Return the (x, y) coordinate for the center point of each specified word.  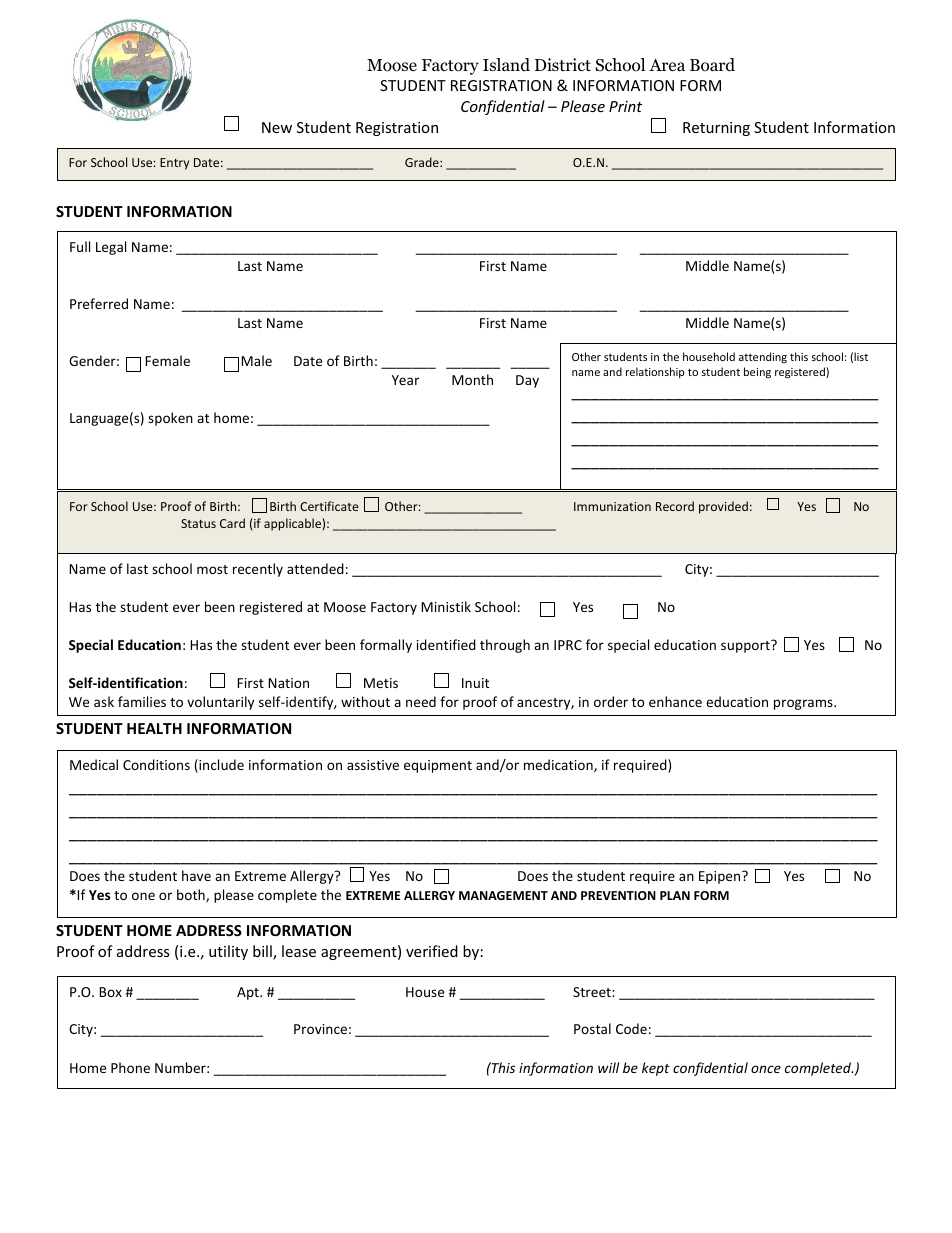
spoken (170, 419)
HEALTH (154, 728)
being (757, 372)
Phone (130, 1067)
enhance (675, 701)
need (421, 701)
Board (712, 65)
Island (506, 65)
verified (432, 951)
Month (472, 379)
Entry (174, 164)
